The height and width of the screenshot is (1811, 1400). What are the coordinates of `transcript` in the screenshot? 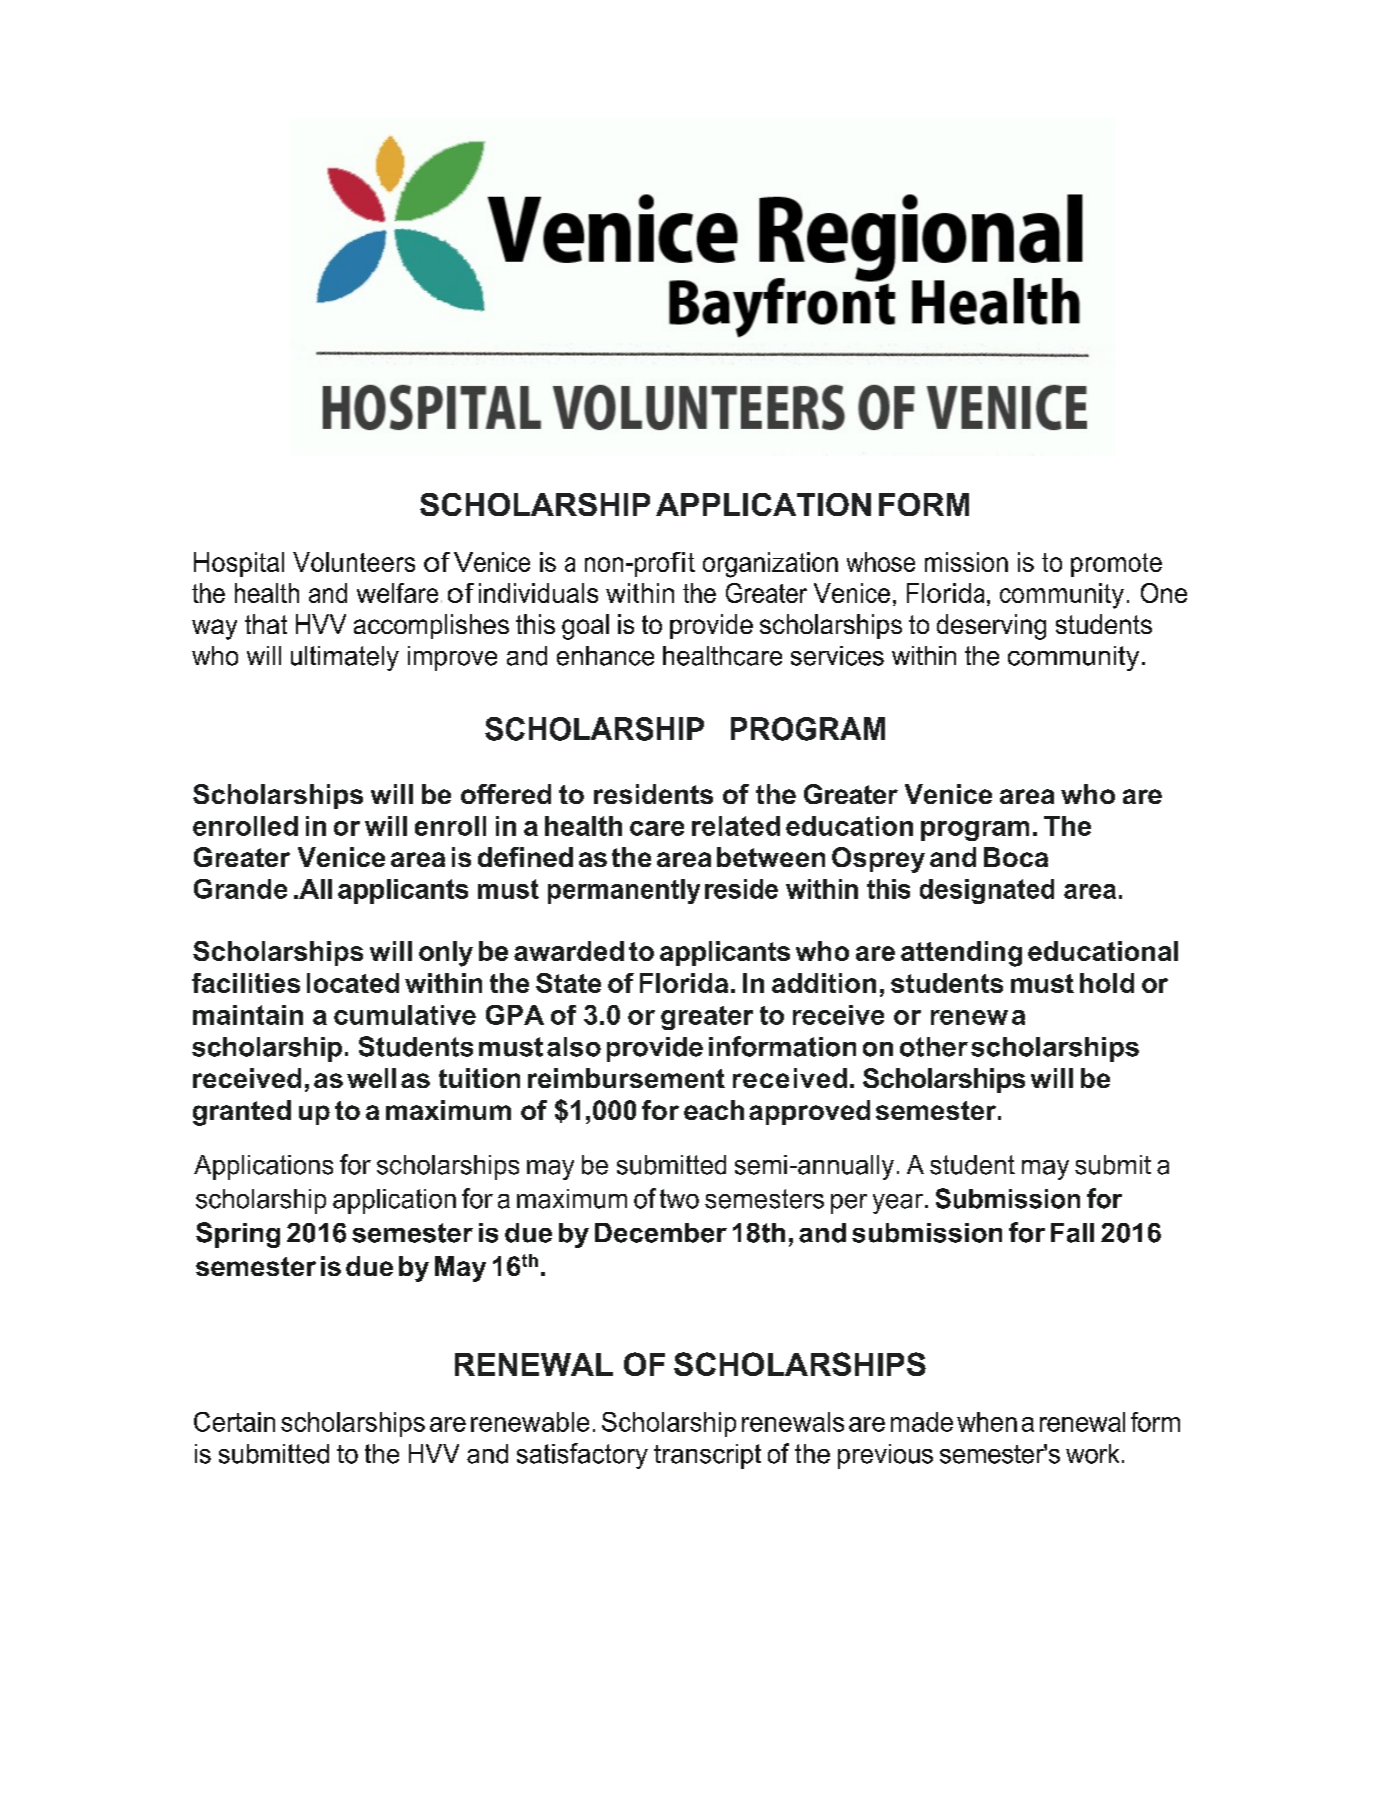 It's located at (707, 1456).
